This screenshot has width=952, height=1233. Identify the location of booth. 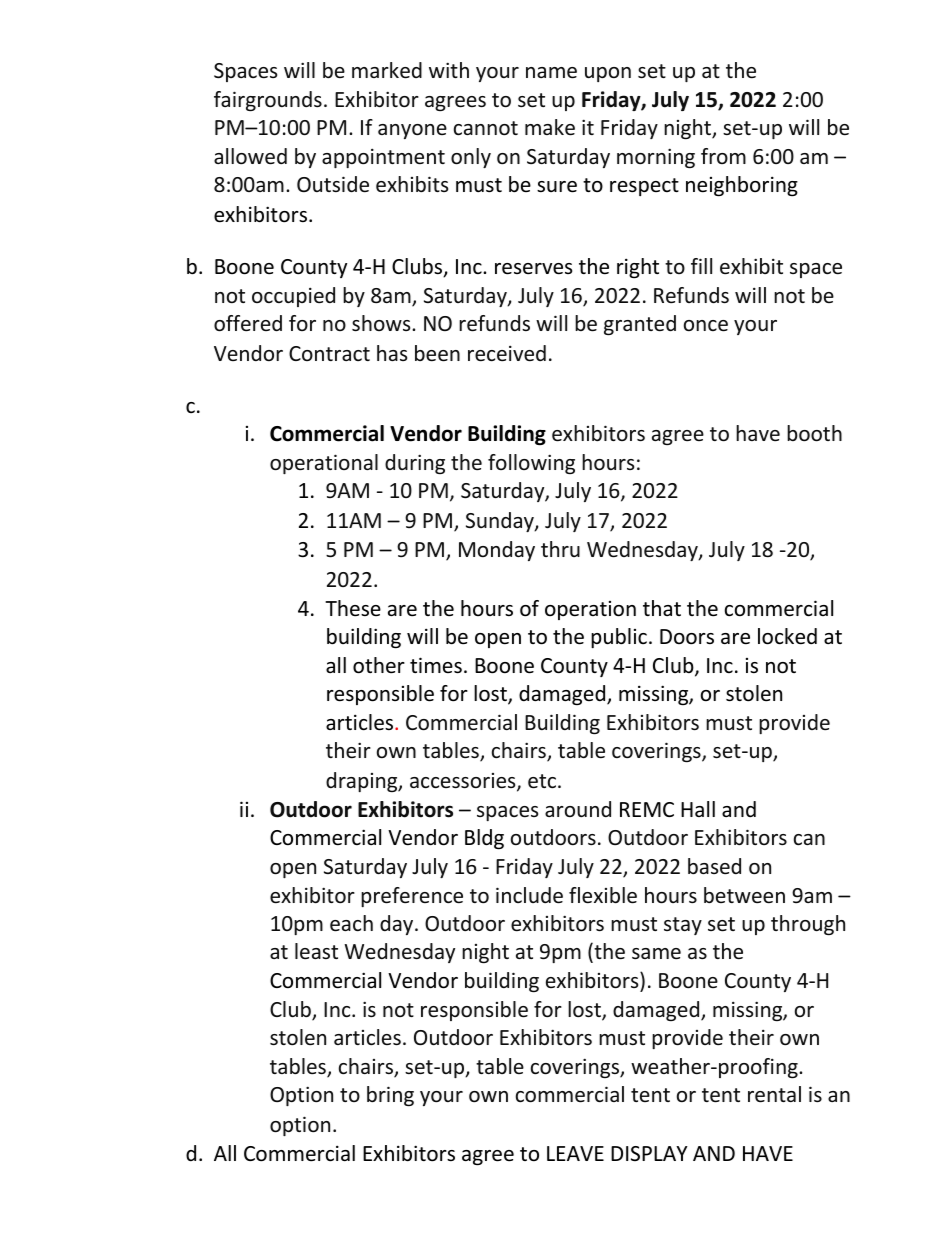
(814, 433).
